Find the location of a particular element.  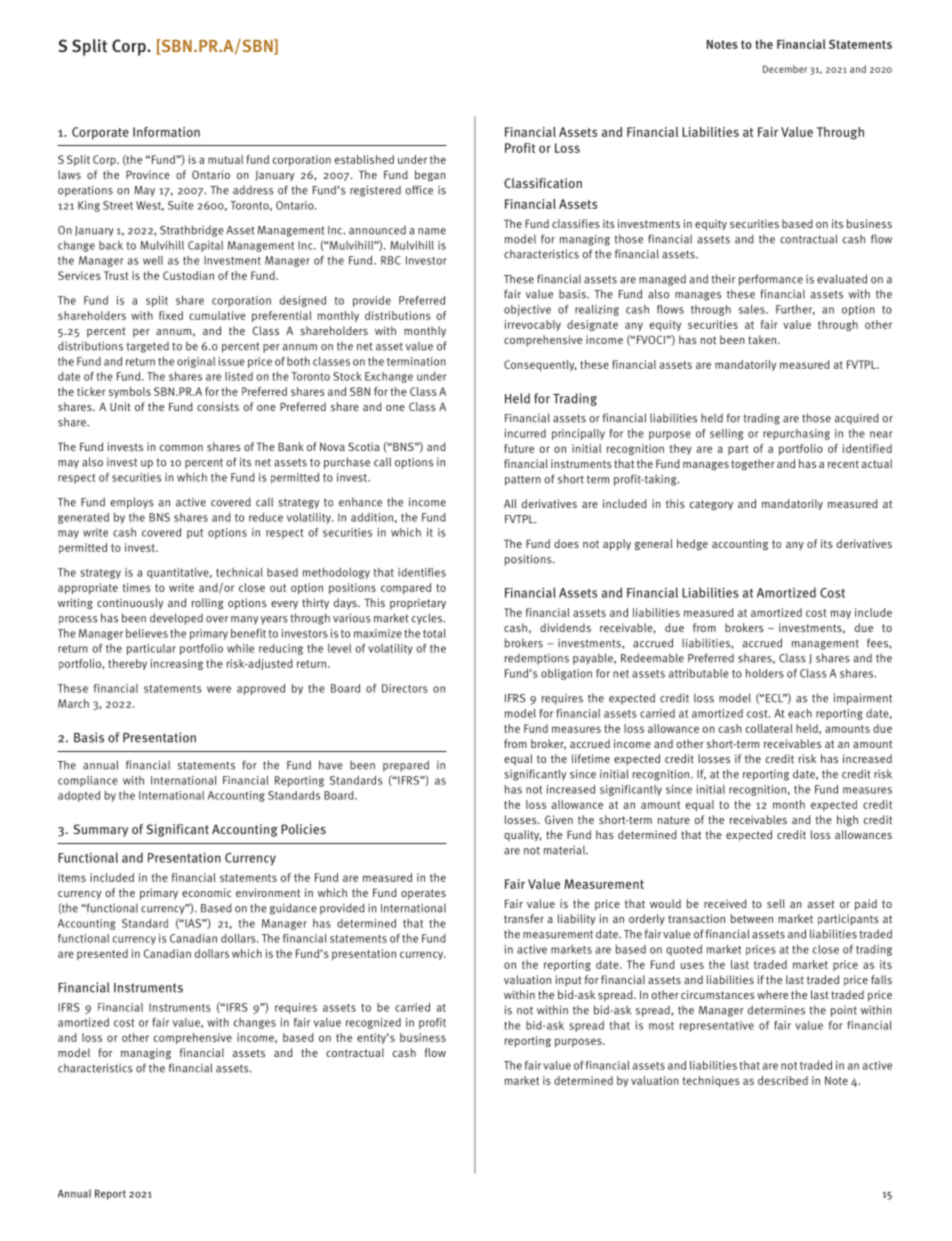

Summary is located at coordinates (101, 830).
